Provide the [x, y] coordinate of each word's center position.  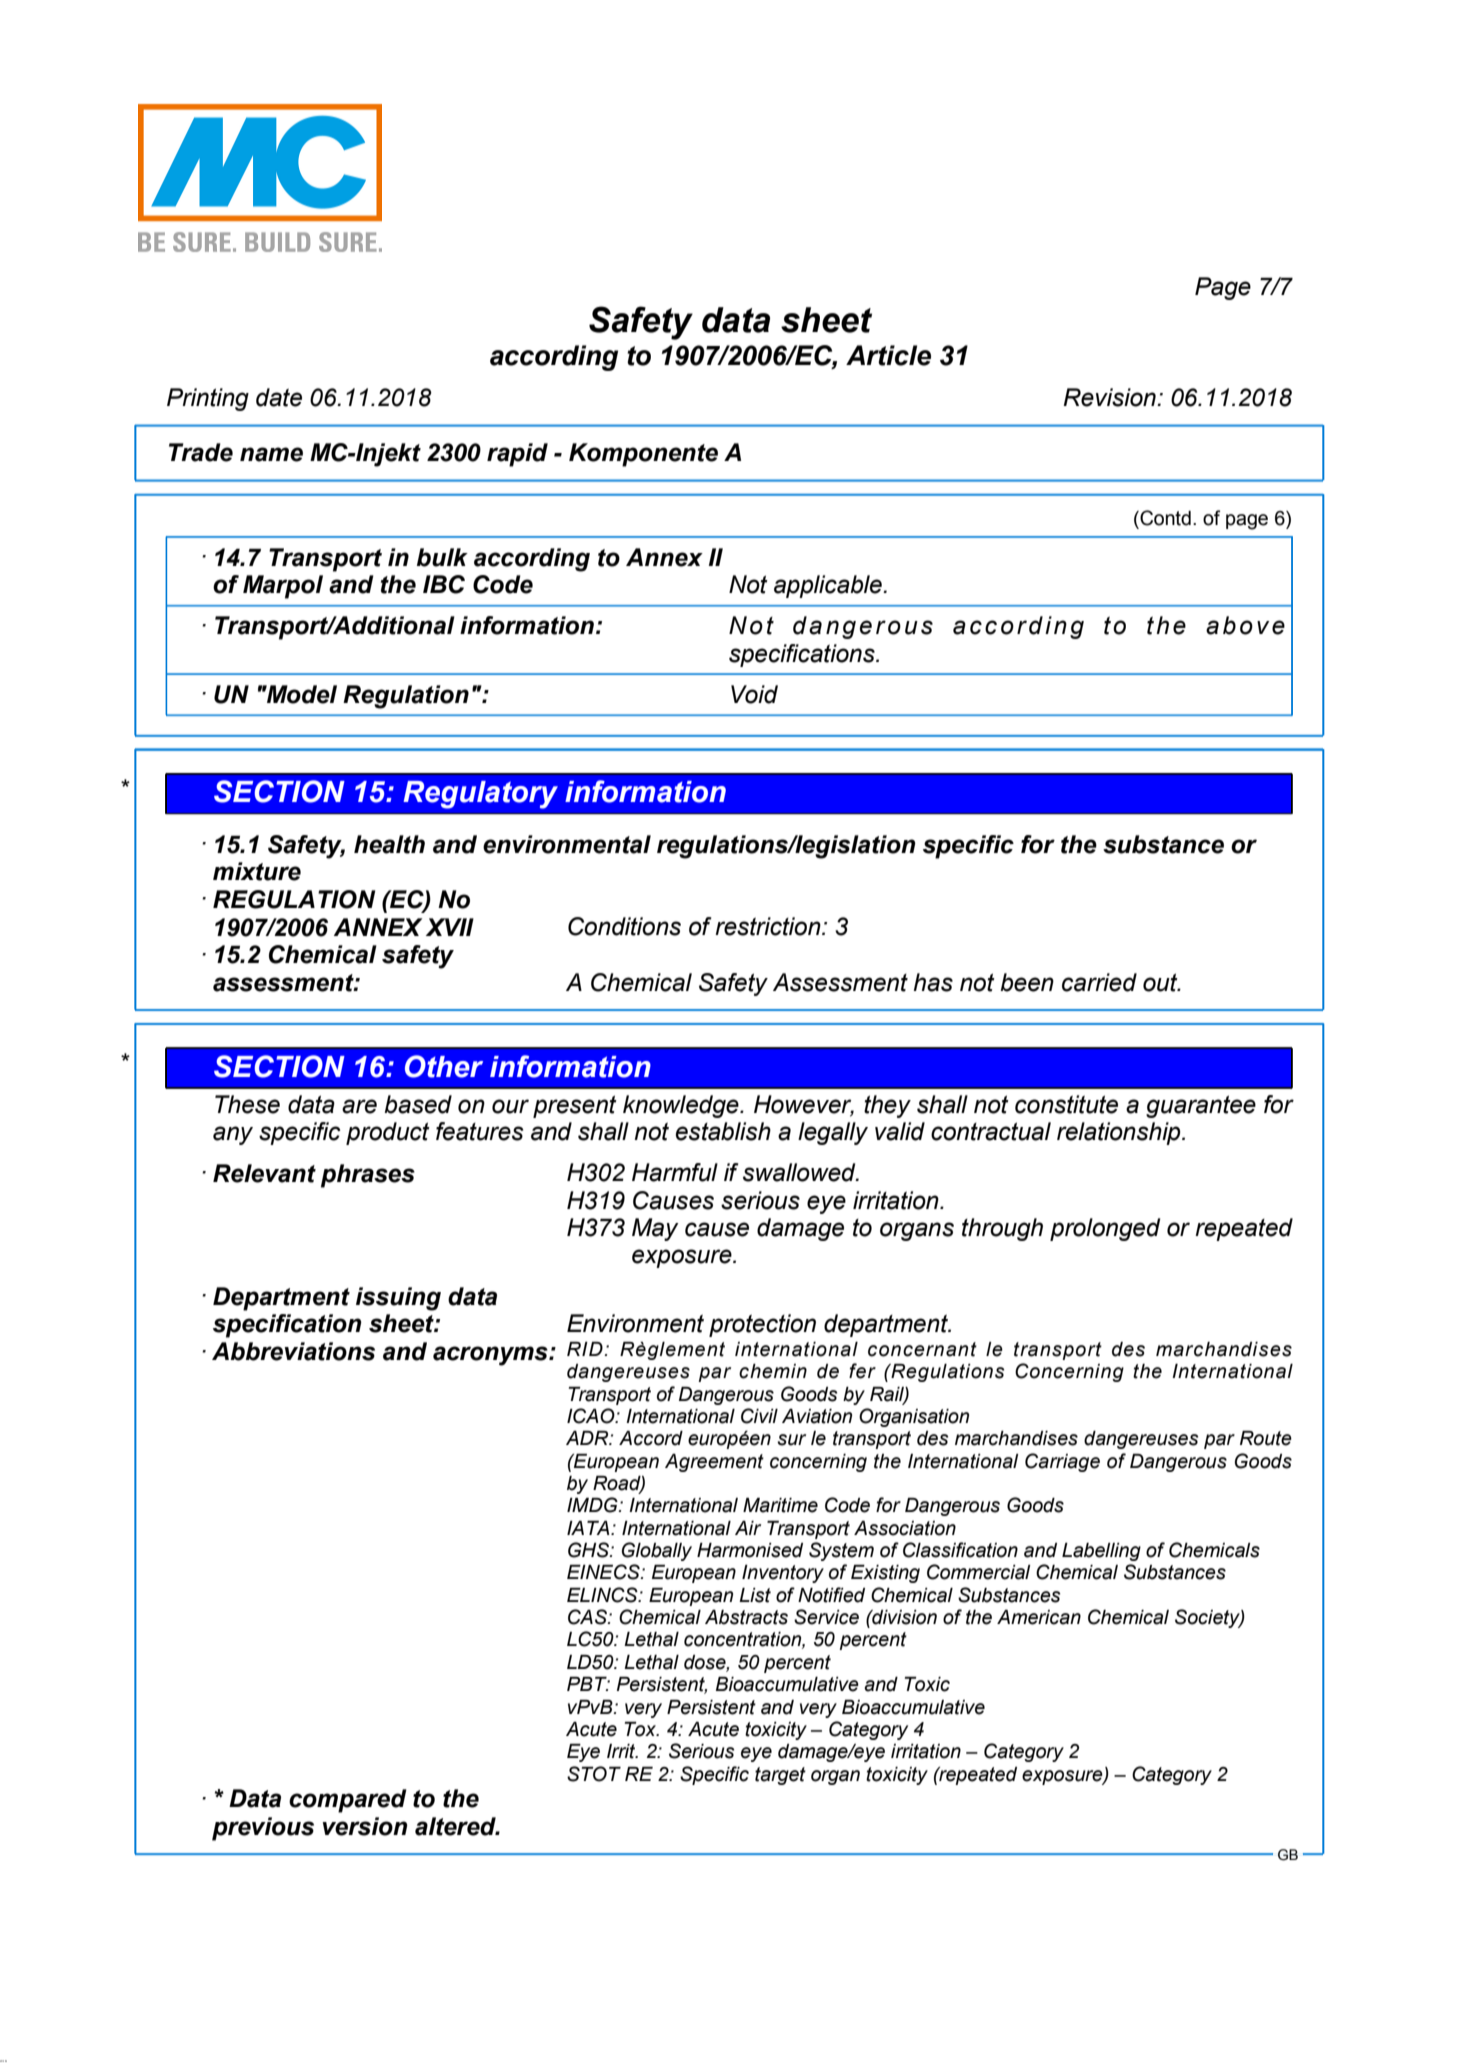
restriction [769, 926]
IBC [444, 584]
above [1245, 625]
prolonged [1105, 1229]
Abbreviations [293, 1351]
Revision [1110, 397]
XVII [450, 927]
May [655, 1229]
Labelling [1101, 1552]
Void [754, 694]
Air [748, 1528]
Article [888, 355]
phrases [368, 1176]
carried [1099, 982]
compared [348, 1801]
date [279, 397]
